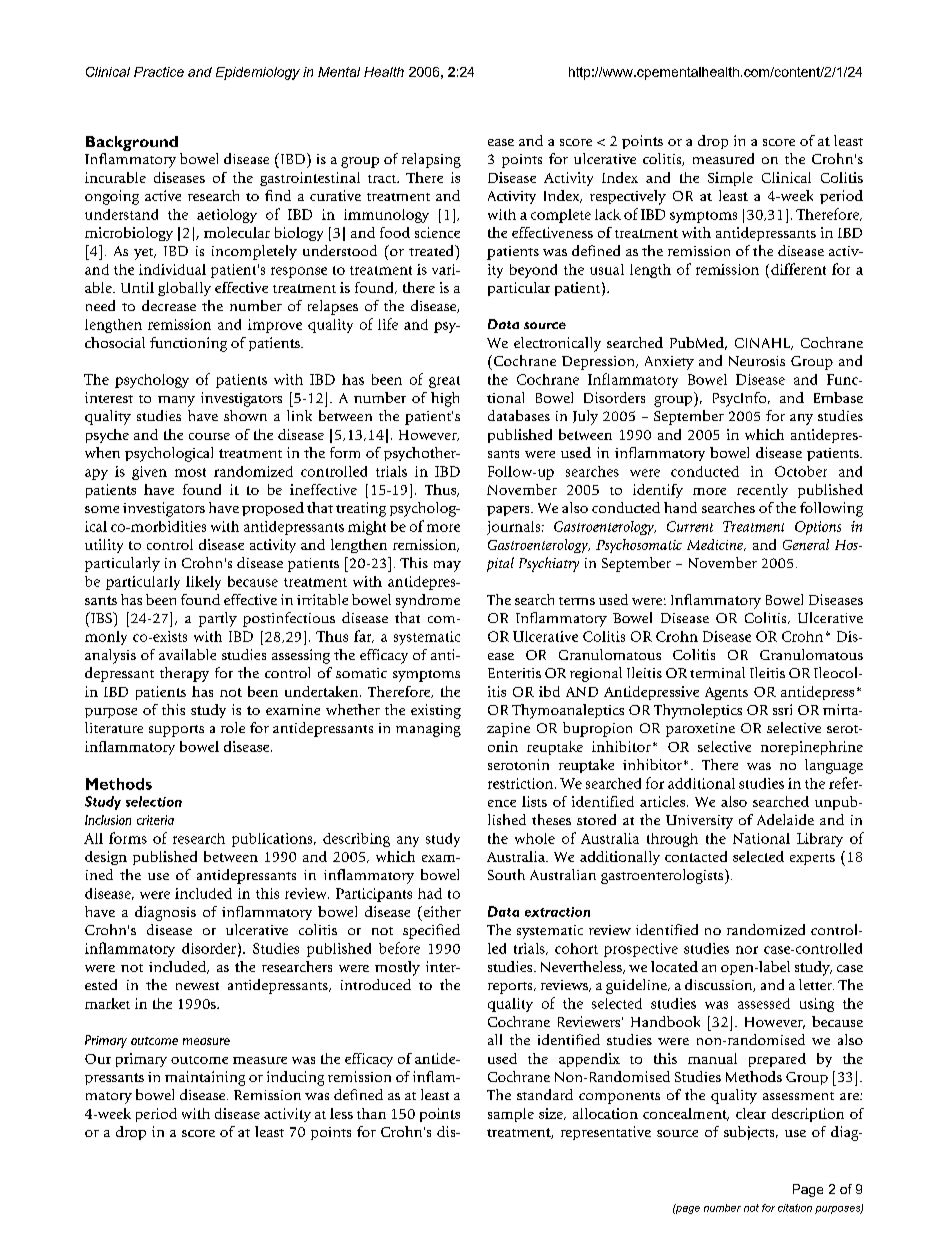 The image size is (952, 1237). I want to click on syndrome, so click(428, 601).
